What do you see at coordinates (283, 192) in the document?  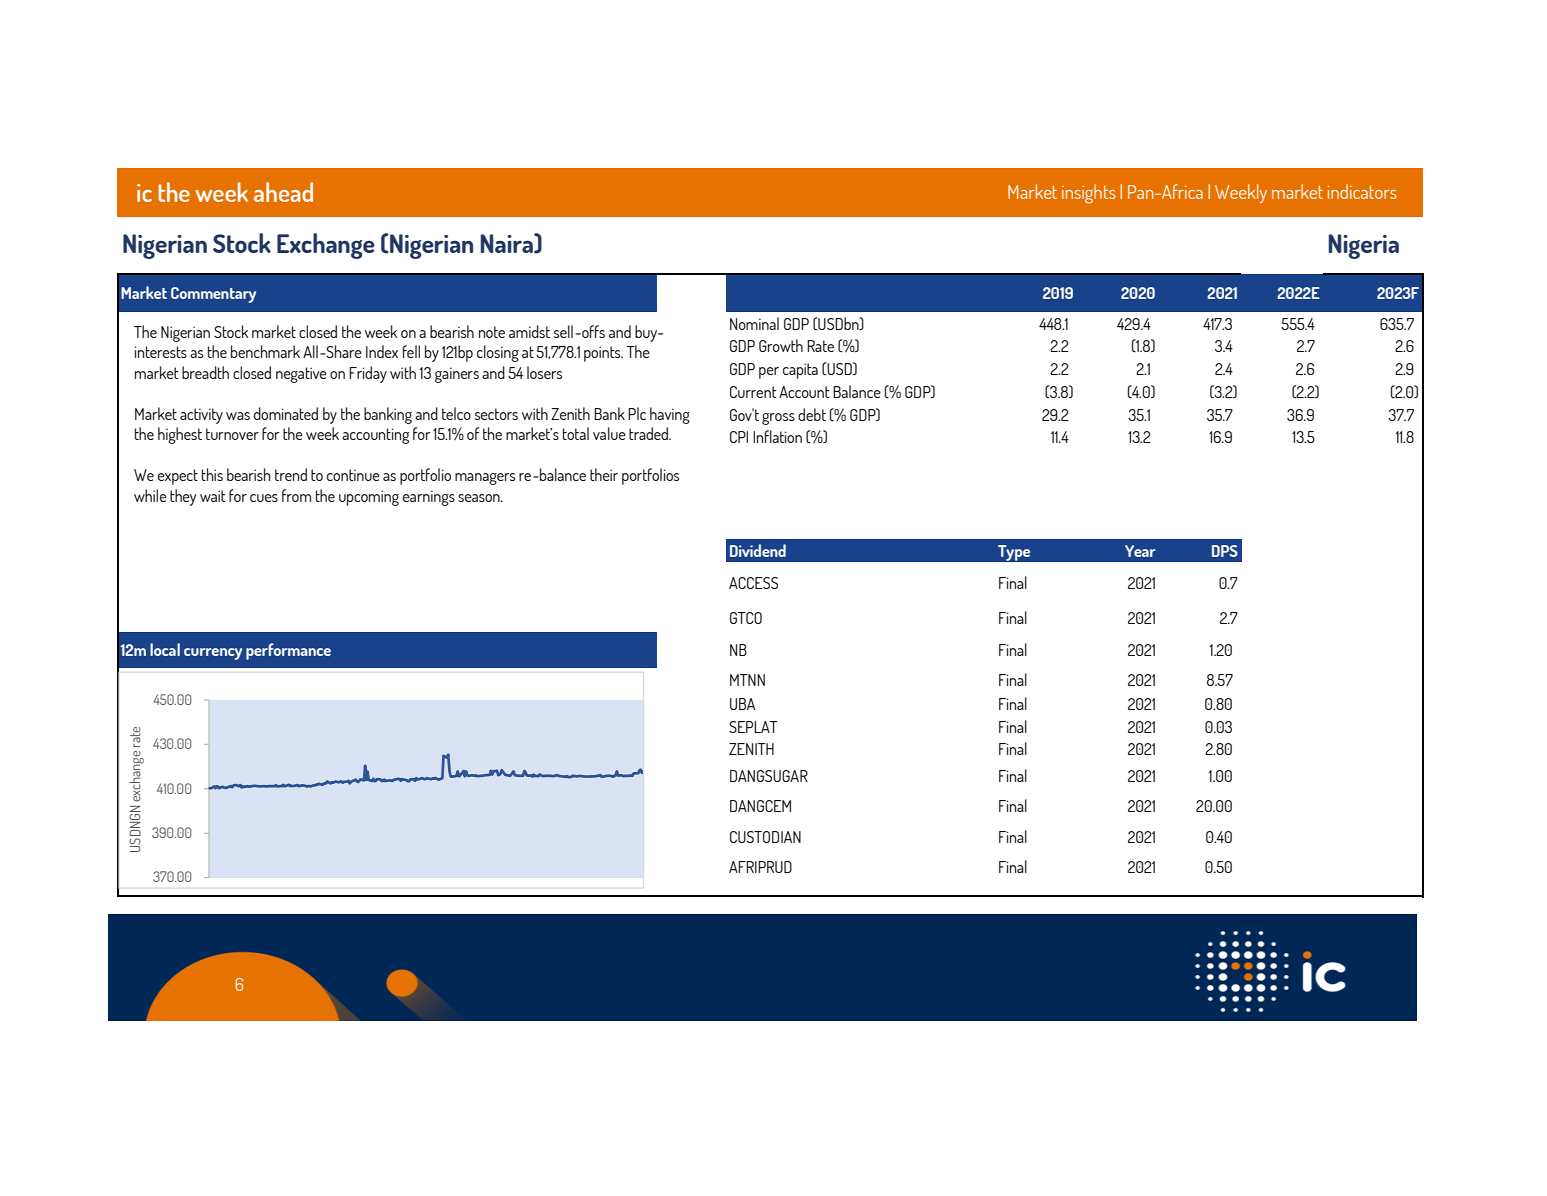 I see `ahead` at bounding box center [283, 192].
